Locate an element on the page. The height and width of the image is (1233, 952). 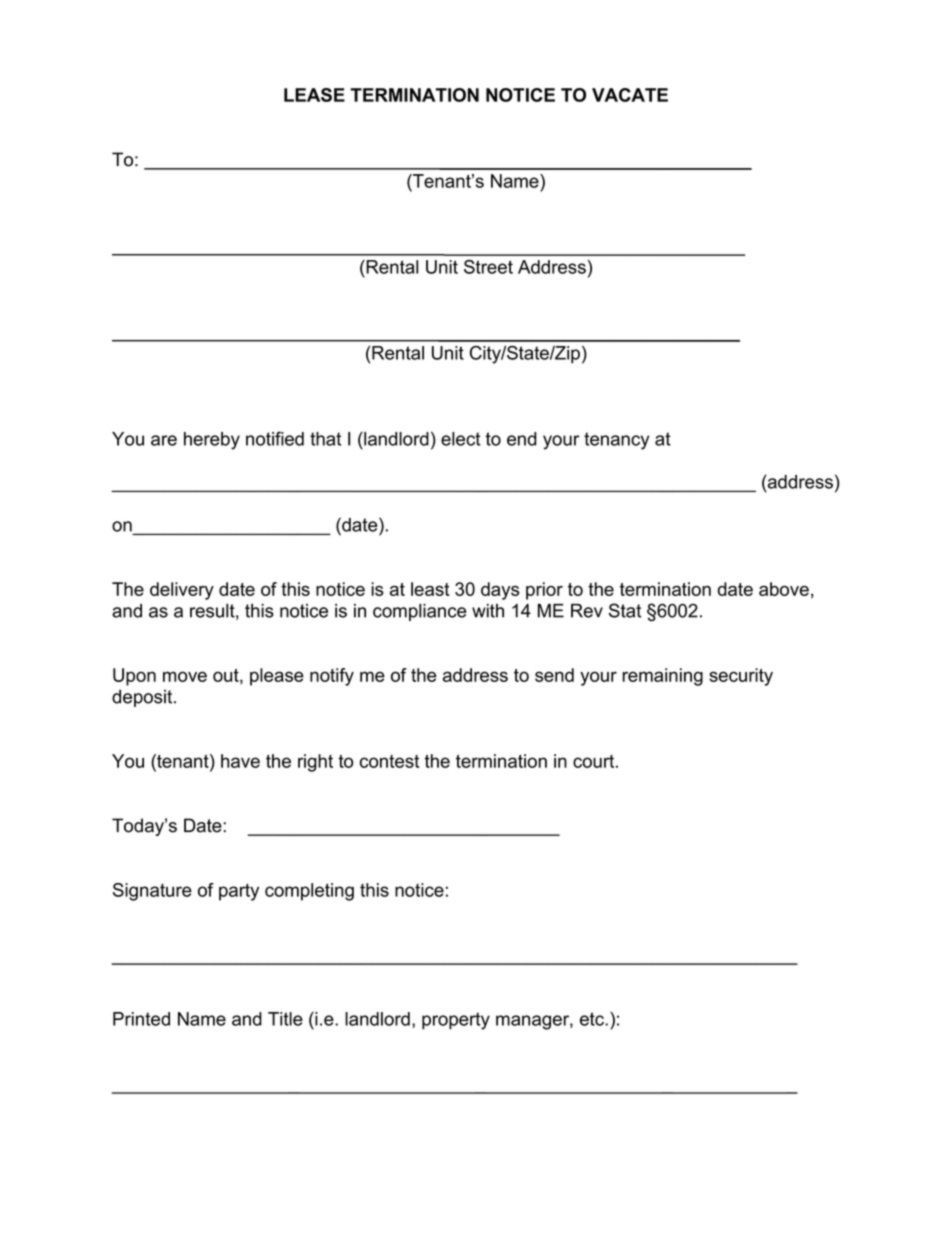
security is located at coordinates (741, 677).
